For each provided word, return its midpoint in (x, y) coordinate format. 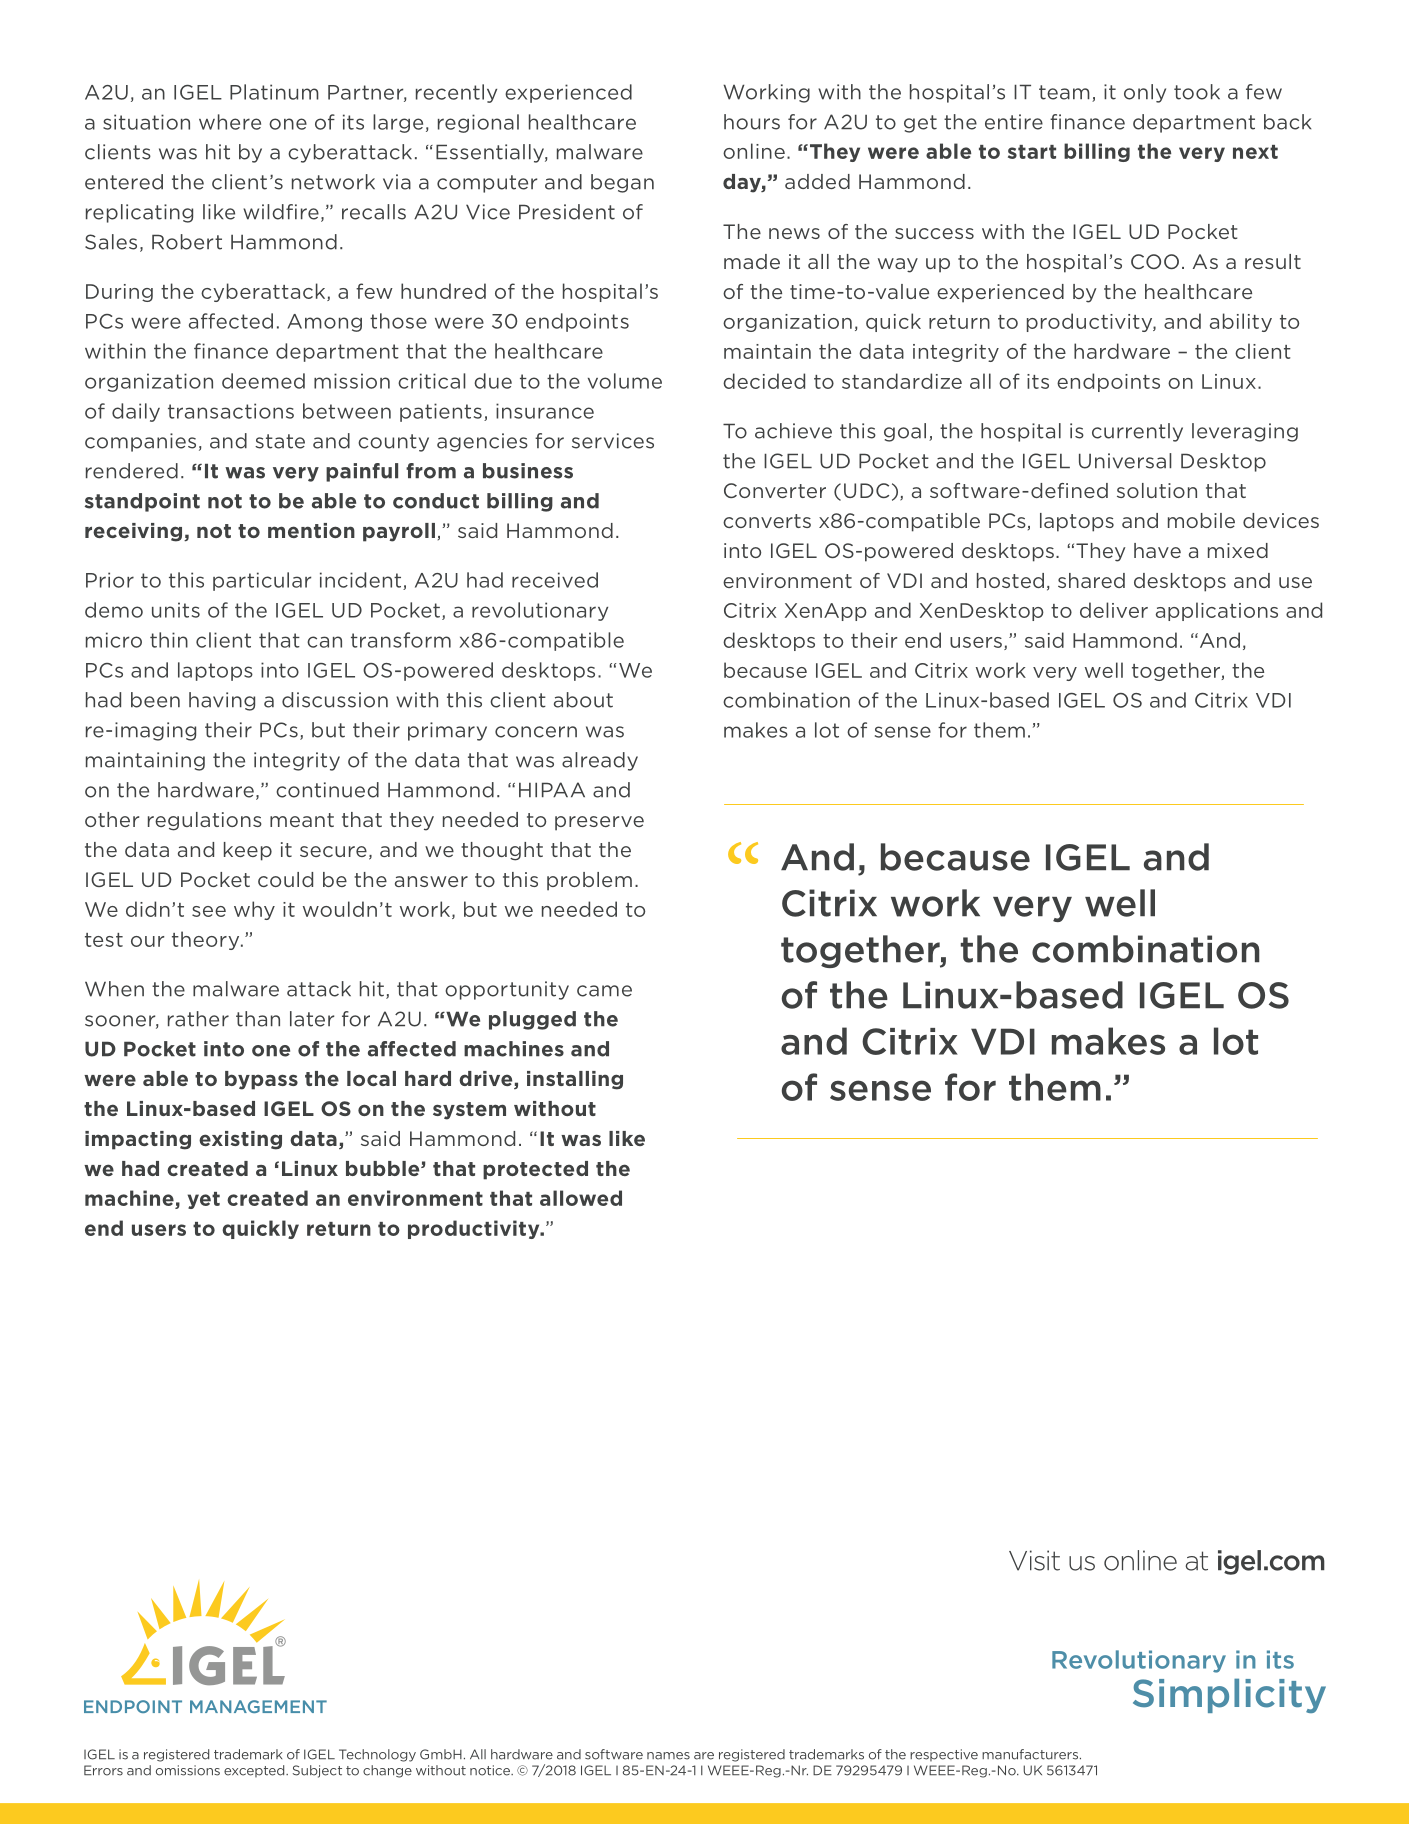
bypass (261, 1080)
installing (575, 1080)
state (280, 441)
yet (204, 1200)
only (1145, 93)
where (230, 122)
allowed (581, 1198)
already (600, 761)
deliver (1114, 610)
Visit (1034, 1560)
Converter (775, 490)
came (604, 991)
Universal (1125, 461)
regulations (205, 821)
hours (752, 122)
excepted (255, 1771)
